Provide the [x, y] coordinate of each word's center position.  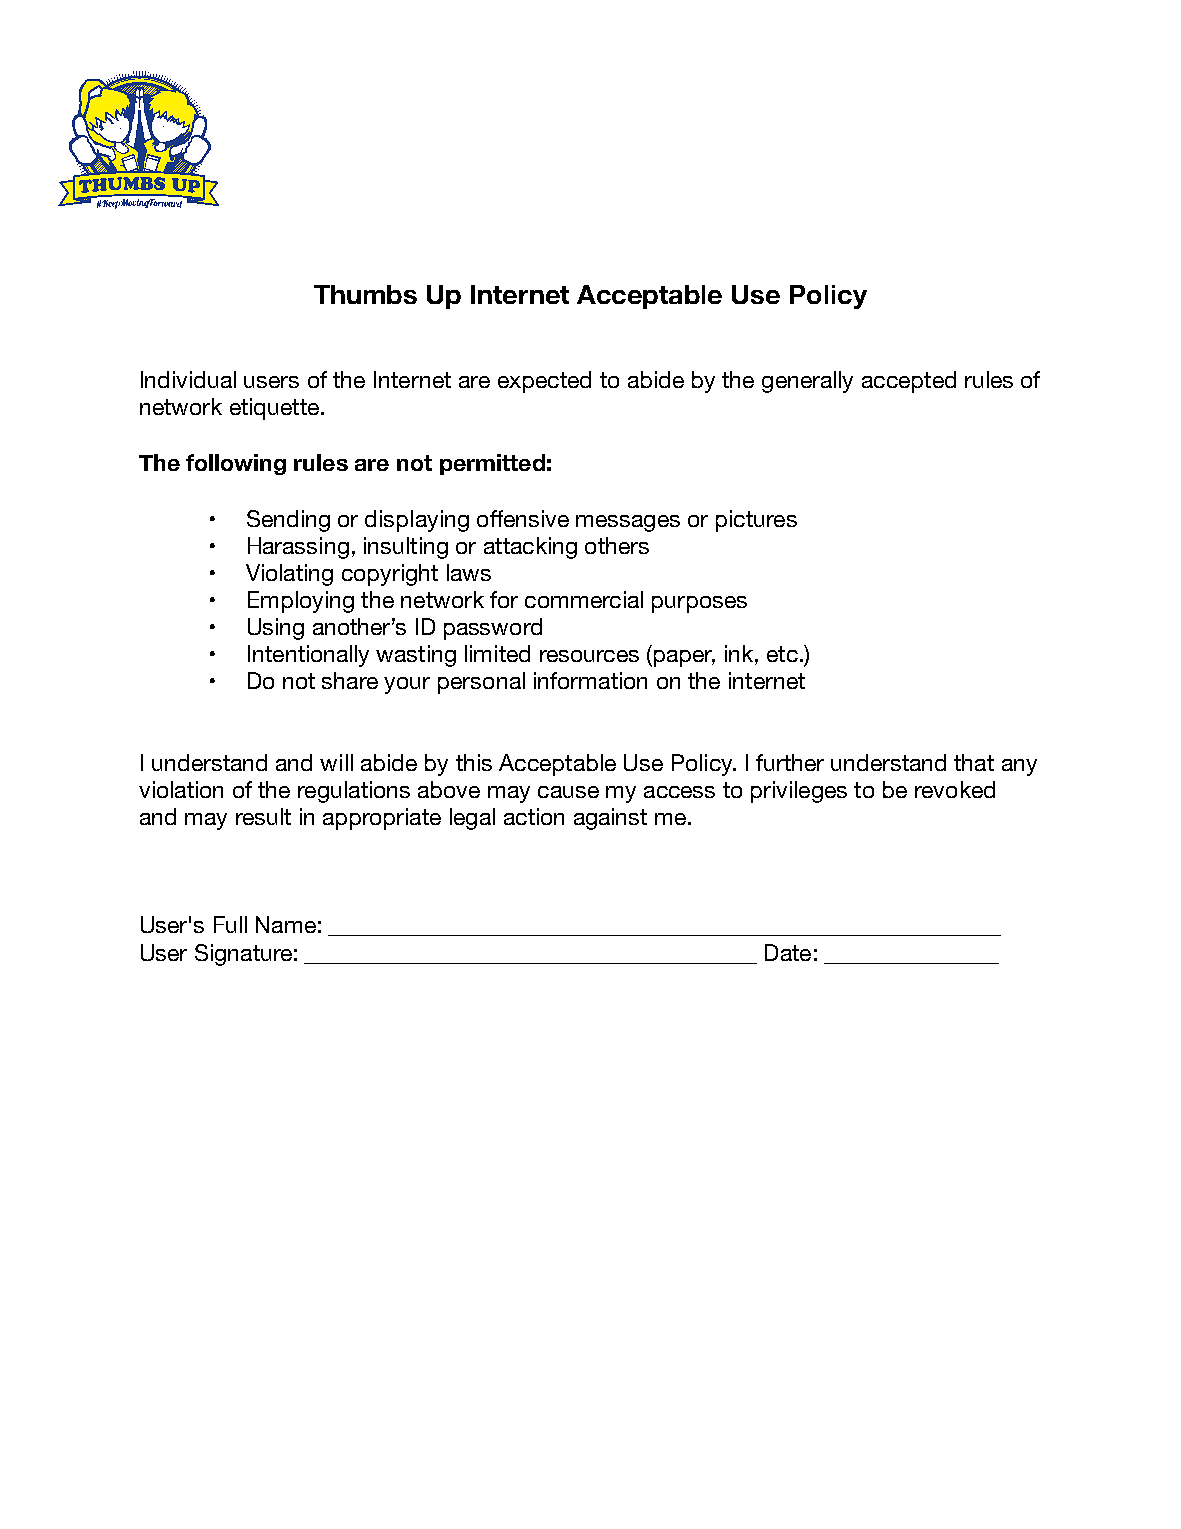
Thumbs [365, 294]
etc [782, 654]
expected [544, 382]
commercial [584, 599]
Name [286, 924]
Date [788, 952]
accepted [909, 382]
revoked [955, 789]
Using [276, 629]
